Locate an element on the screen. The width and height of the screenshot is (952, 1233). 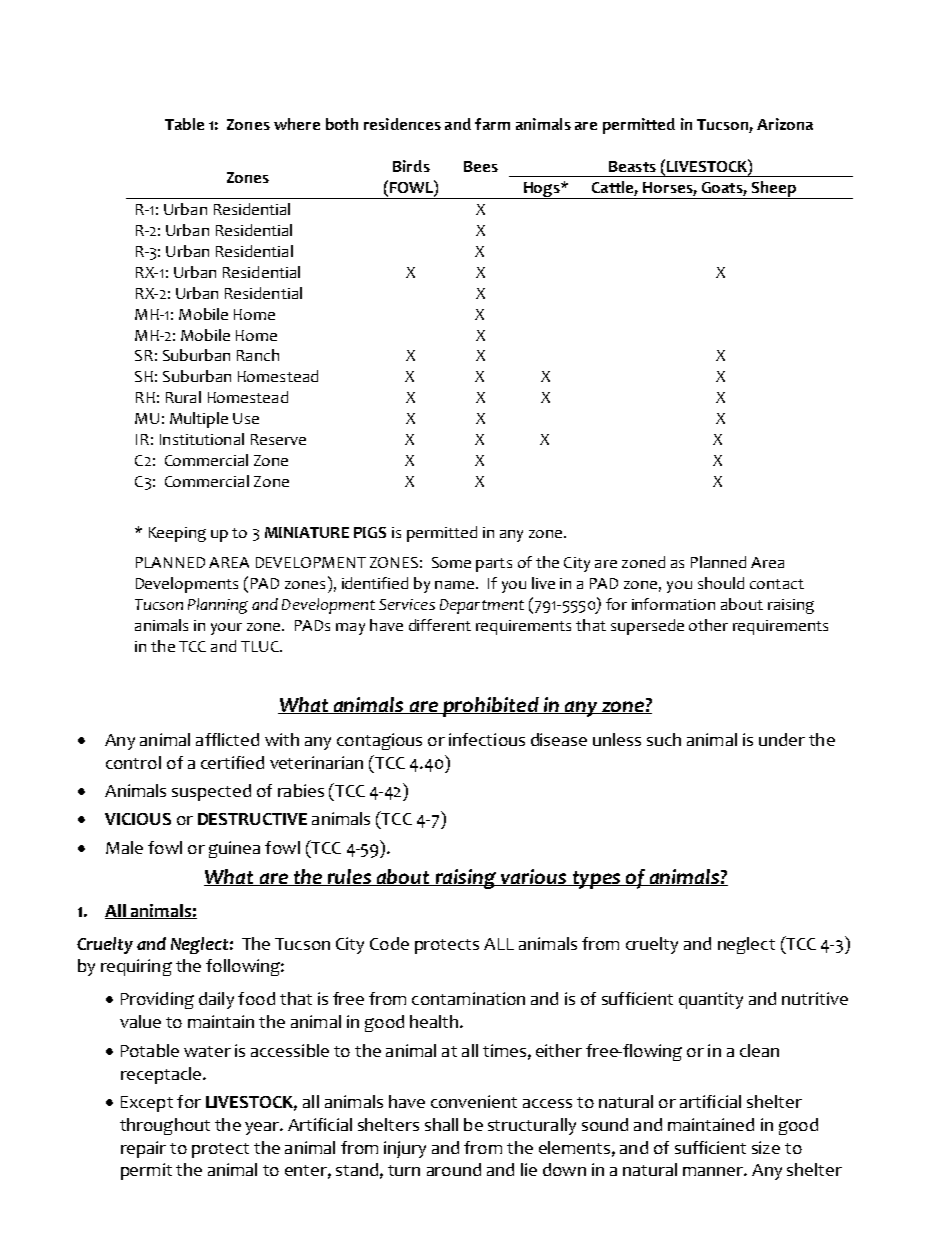
various is located at coordinates (534, 877).
